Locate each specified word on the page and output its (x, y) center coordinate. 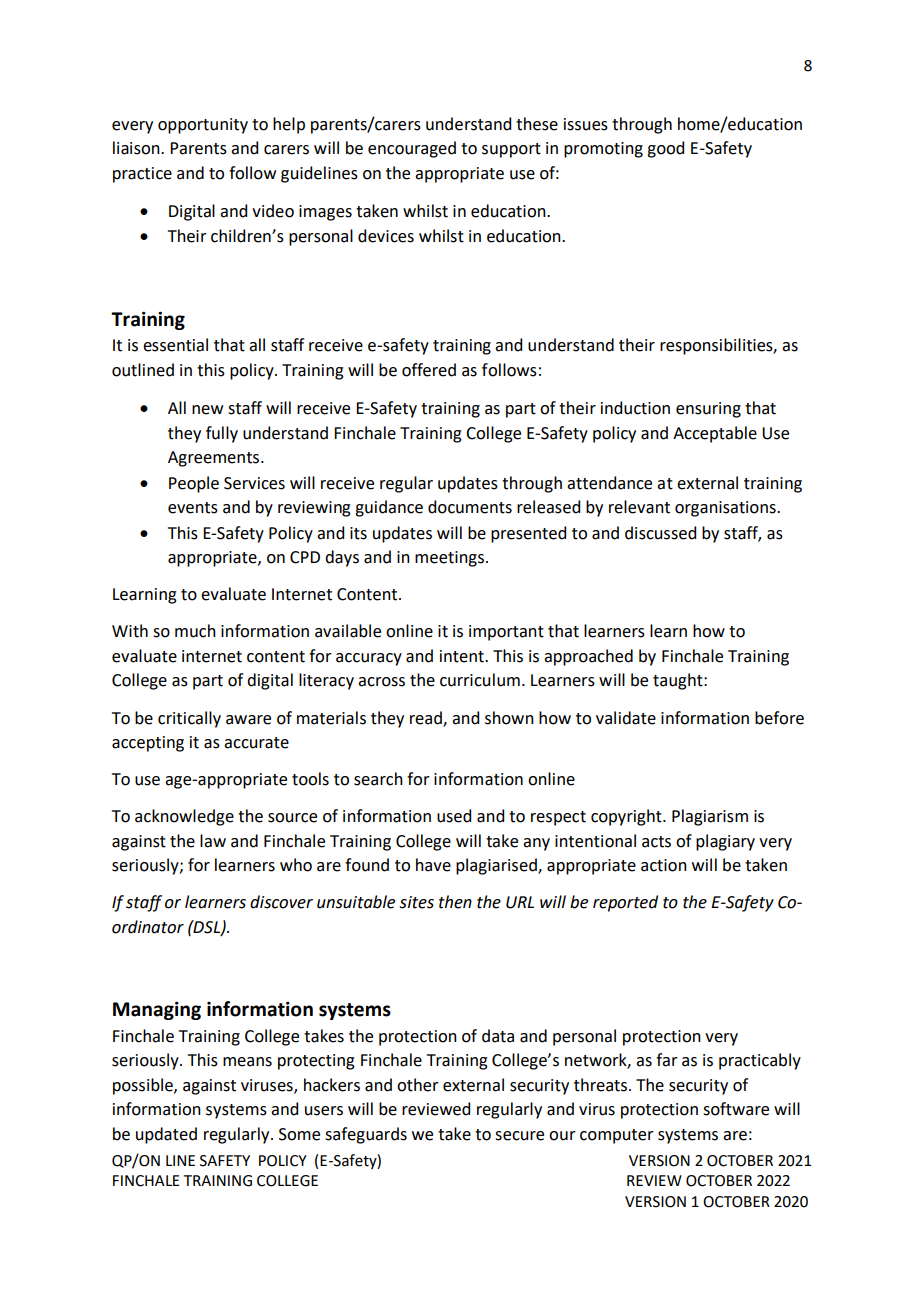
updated (166, 1135)
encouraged (412, 149)
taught (679, 681)
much (195, 631)
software (736, 1109)
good (665, 149)
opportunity (203, 126)
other (418, 1085)
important (506, 633)
